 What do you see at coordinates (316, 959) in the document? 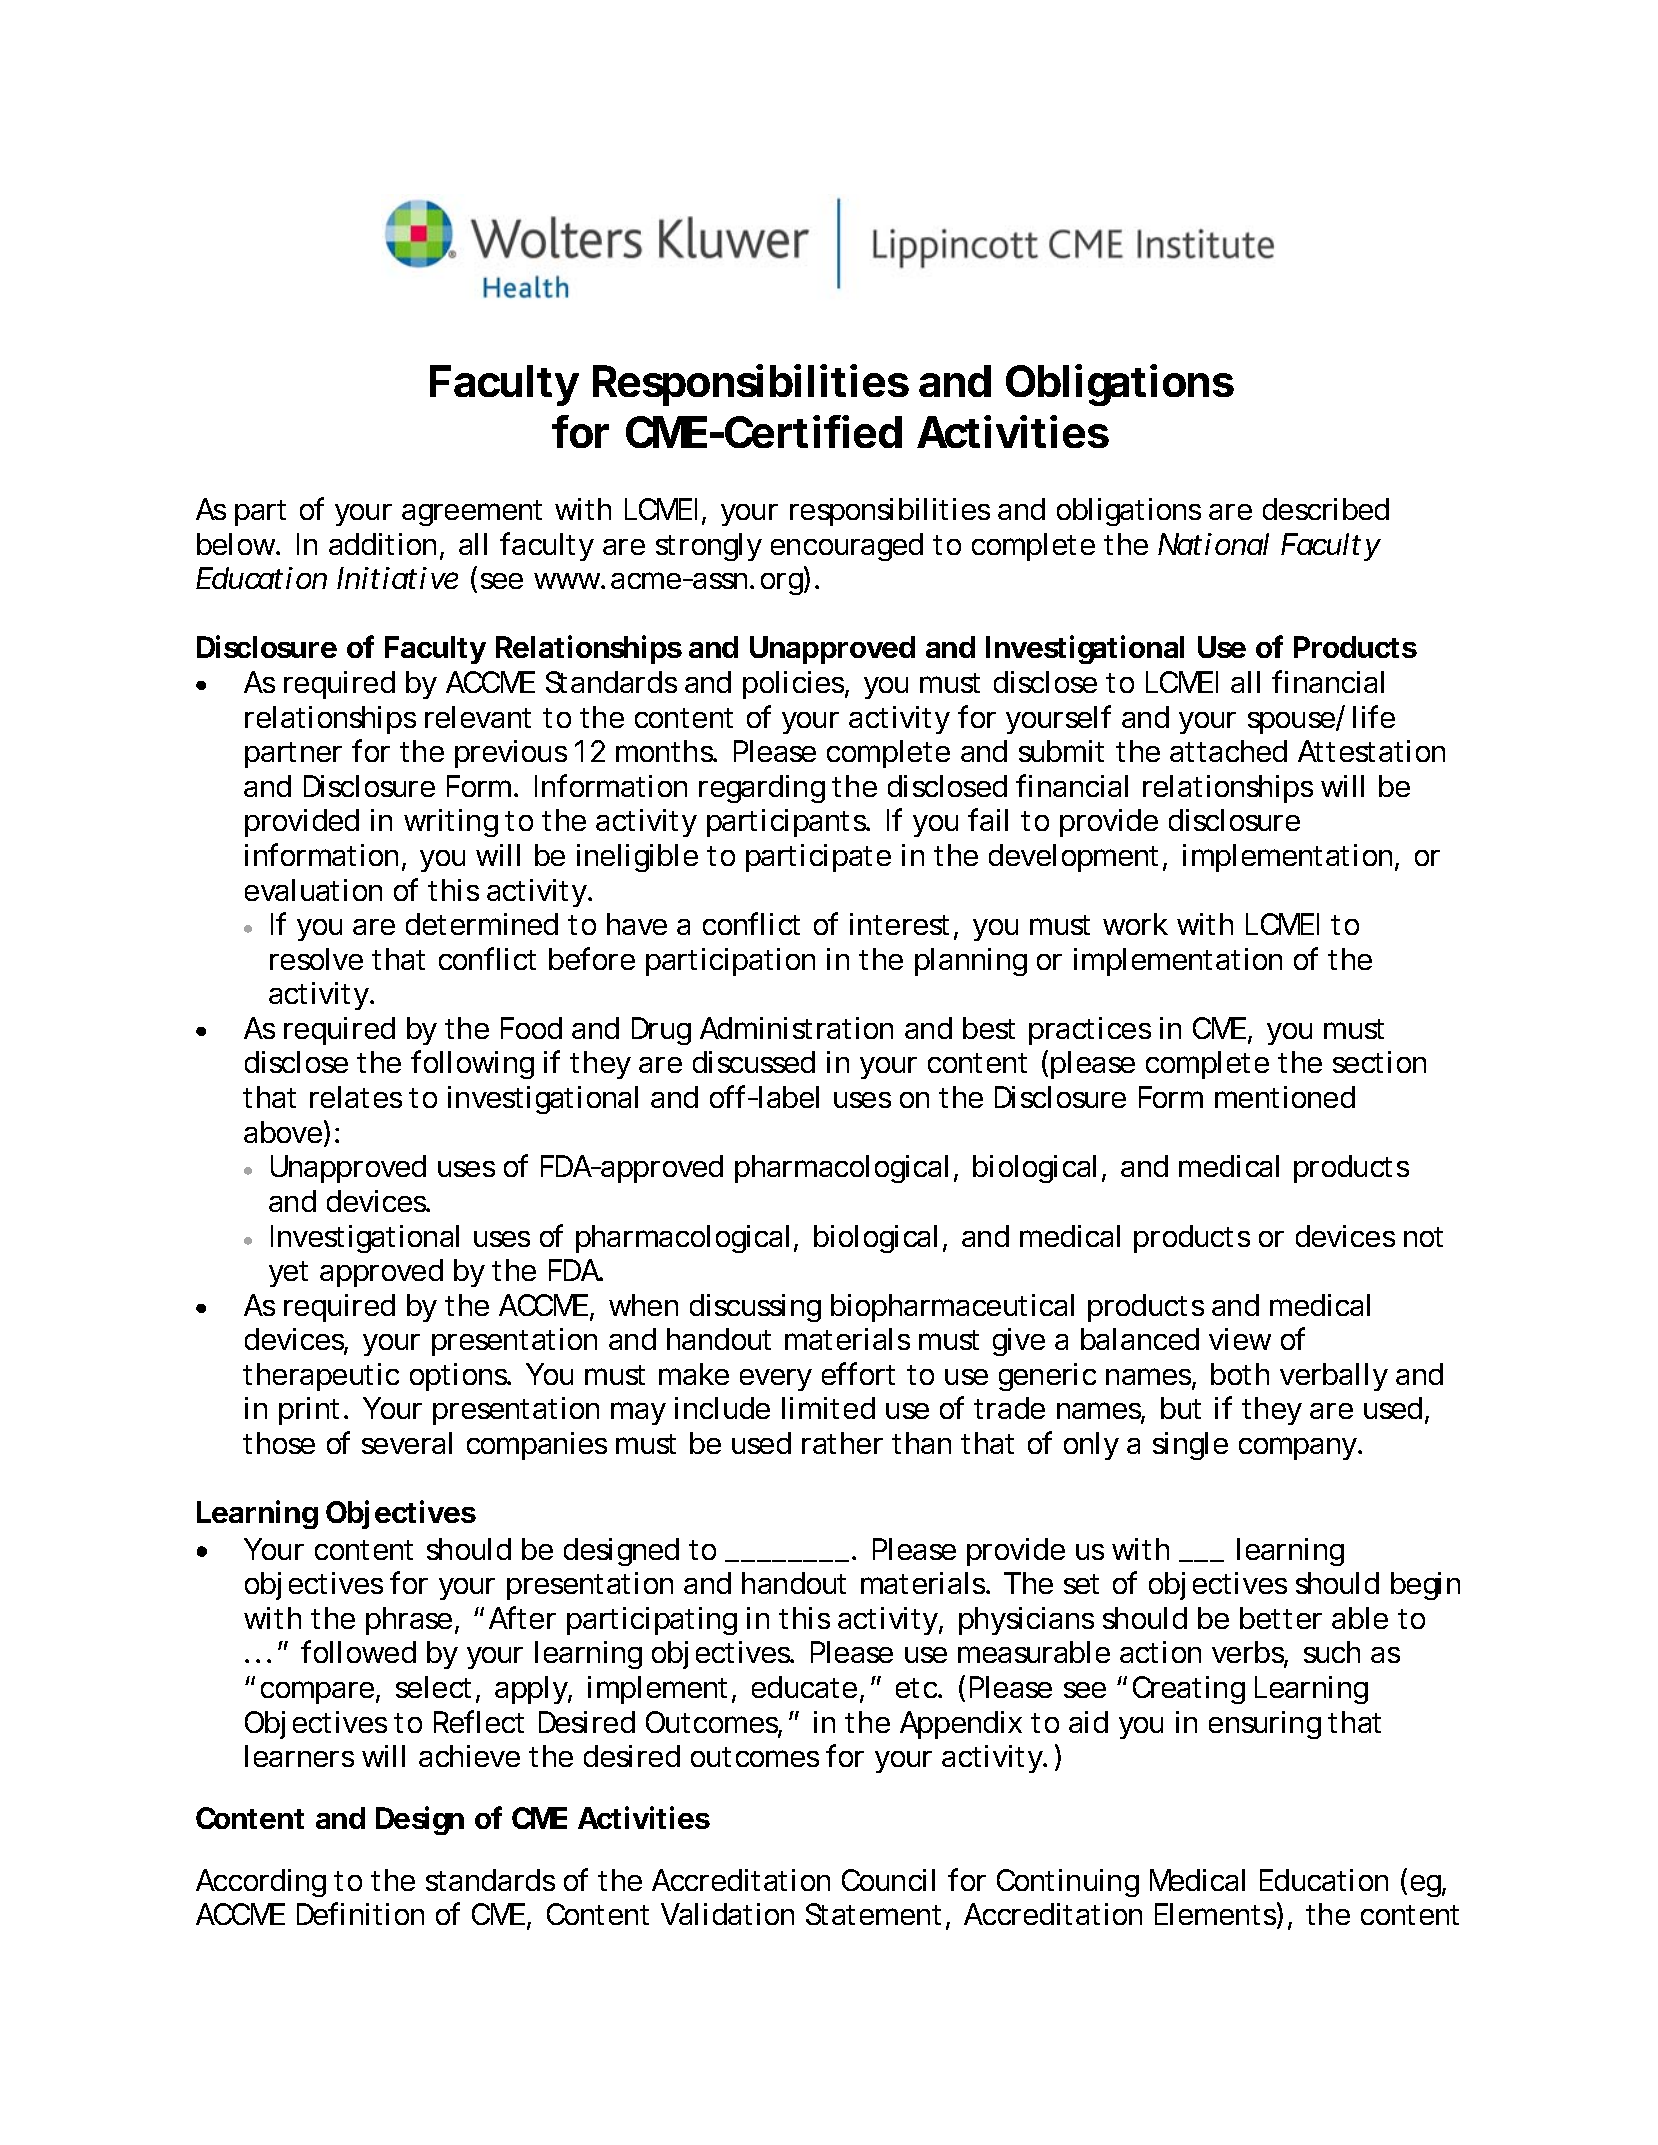
I see `resolve` at bounding box center [316, 959].
